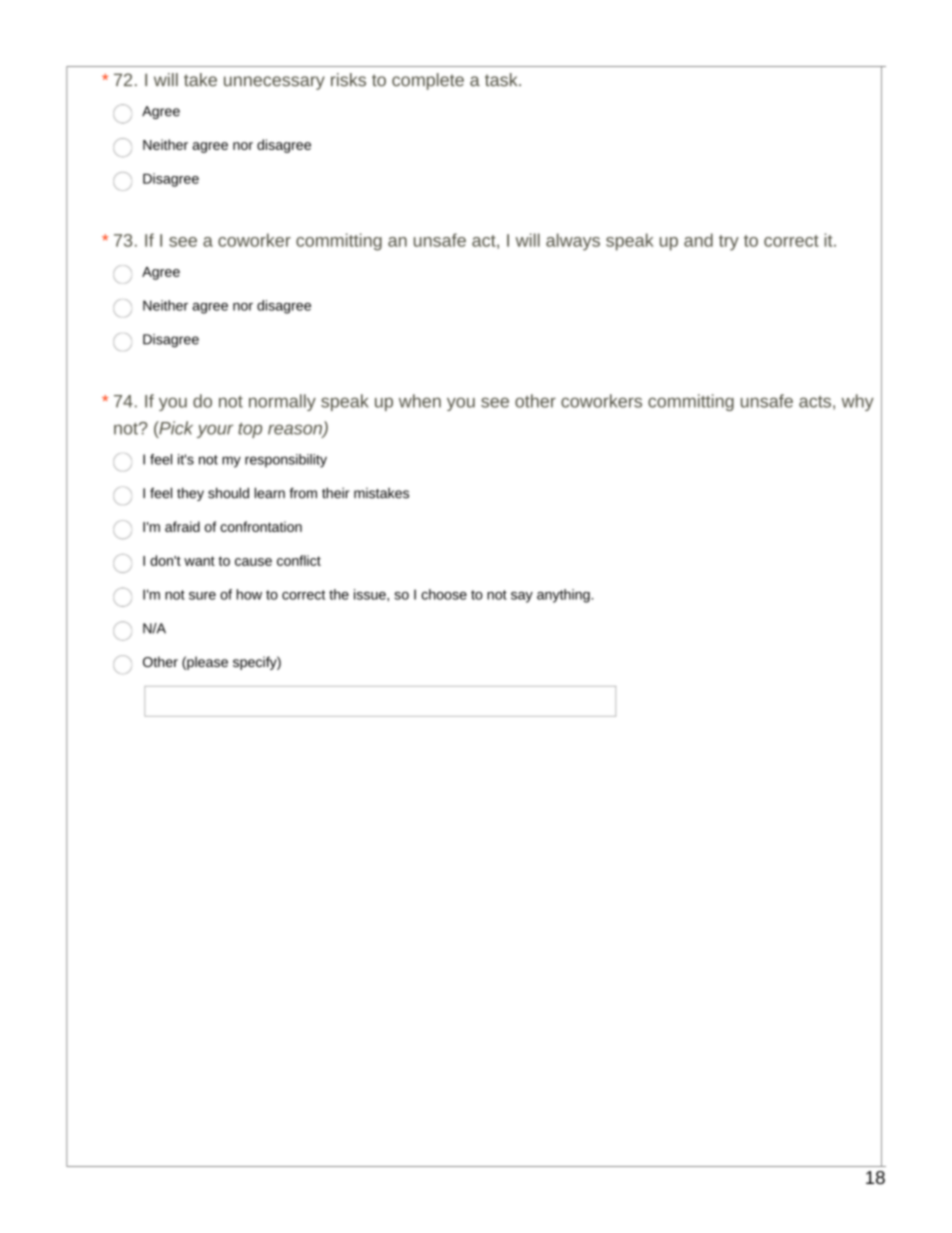 This document has height=1233, width=952. Describe the element at coordinates (249, 594) in the document. I see `how` at that location.
